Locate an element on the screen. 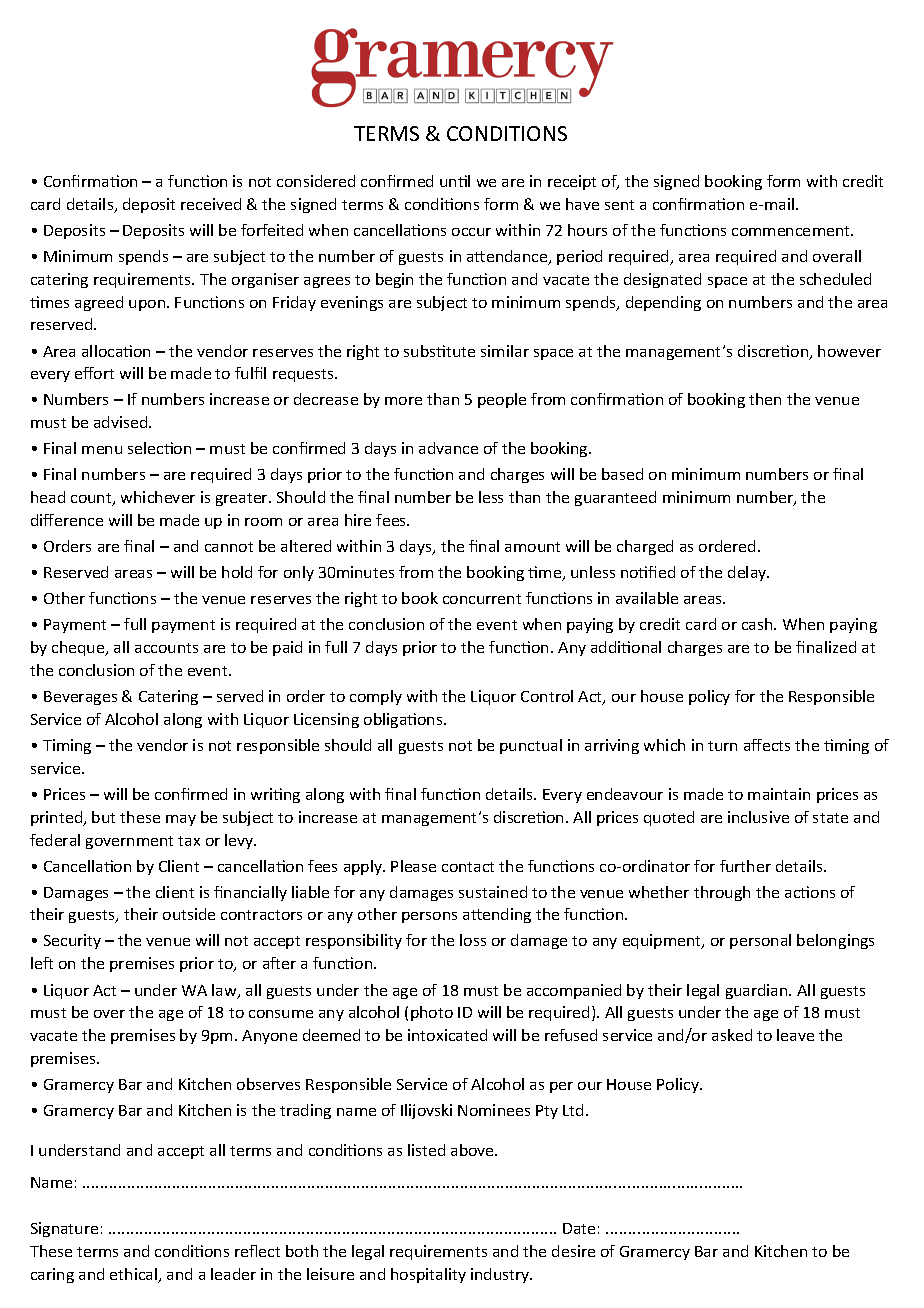 This screenshot has height=1308, width=924. commencement is located at coordinates (792, 231).
